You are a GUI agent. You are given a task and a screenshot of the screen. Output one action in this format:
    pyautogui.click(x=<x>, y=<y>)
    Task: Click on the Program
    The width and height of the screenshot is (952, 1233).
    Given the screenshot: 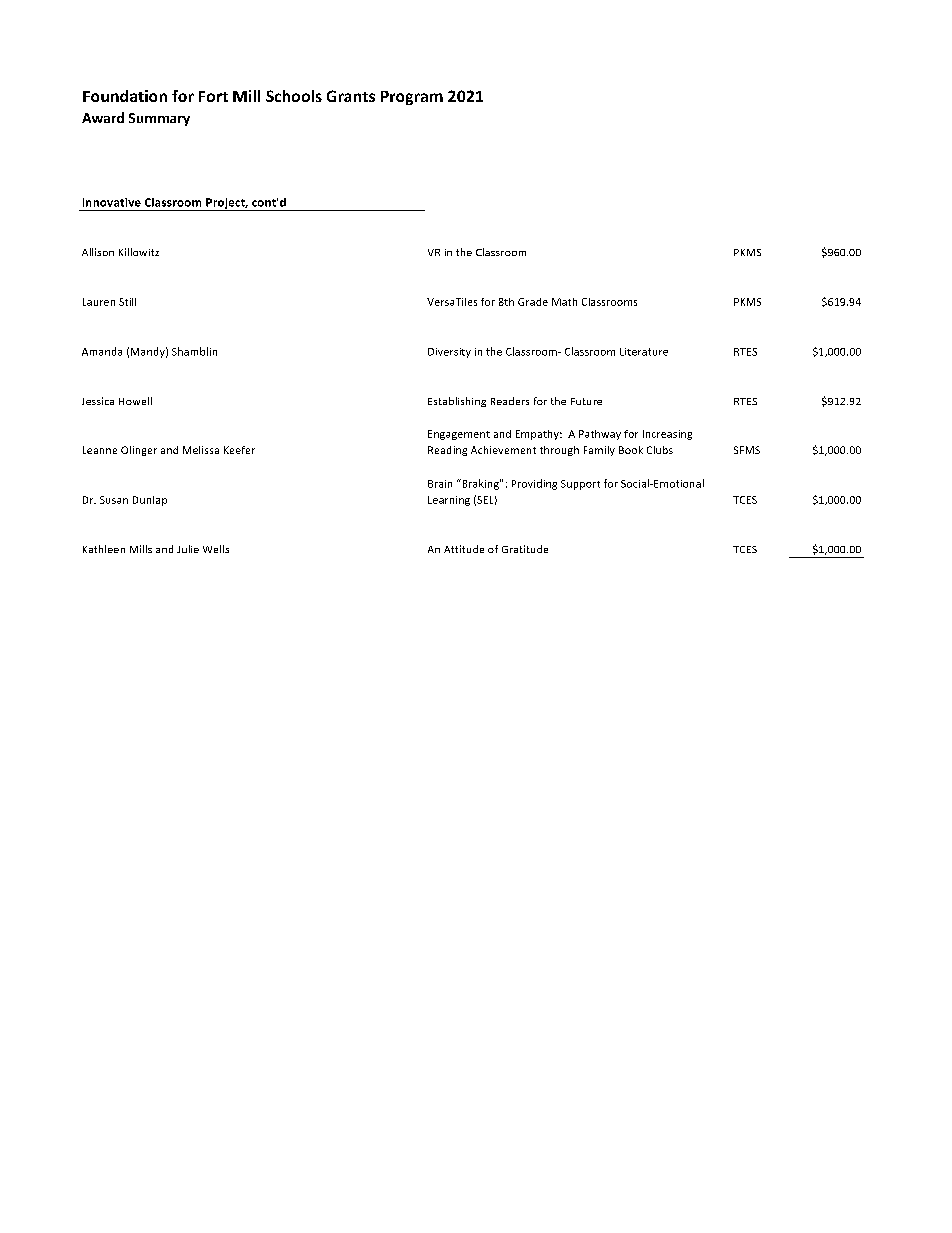 What is the action you would take?
    pyautogui.click(x=412, y=98)
